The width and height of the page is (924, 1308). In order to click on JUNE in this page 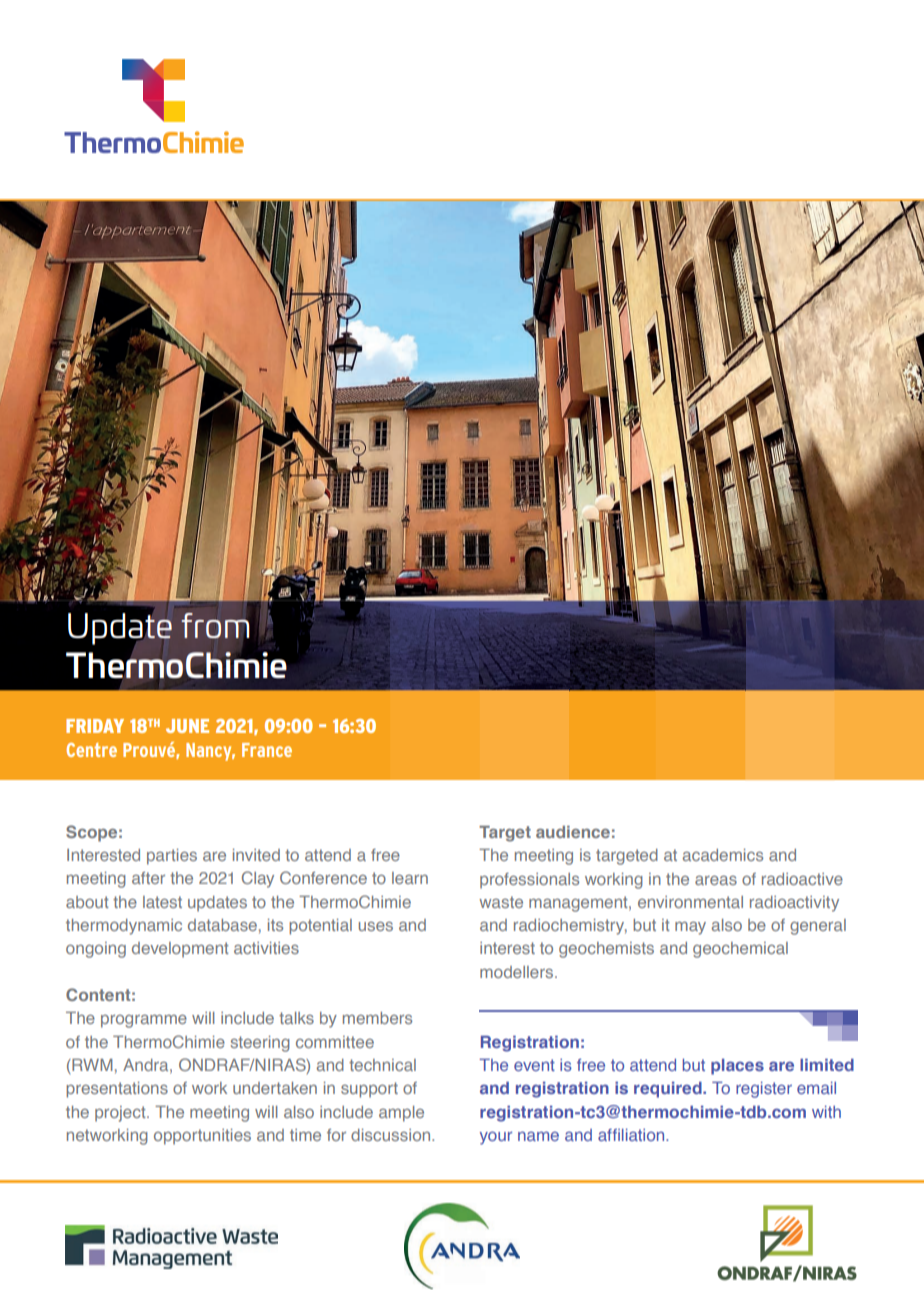, I will do `click(187, 726)`.
